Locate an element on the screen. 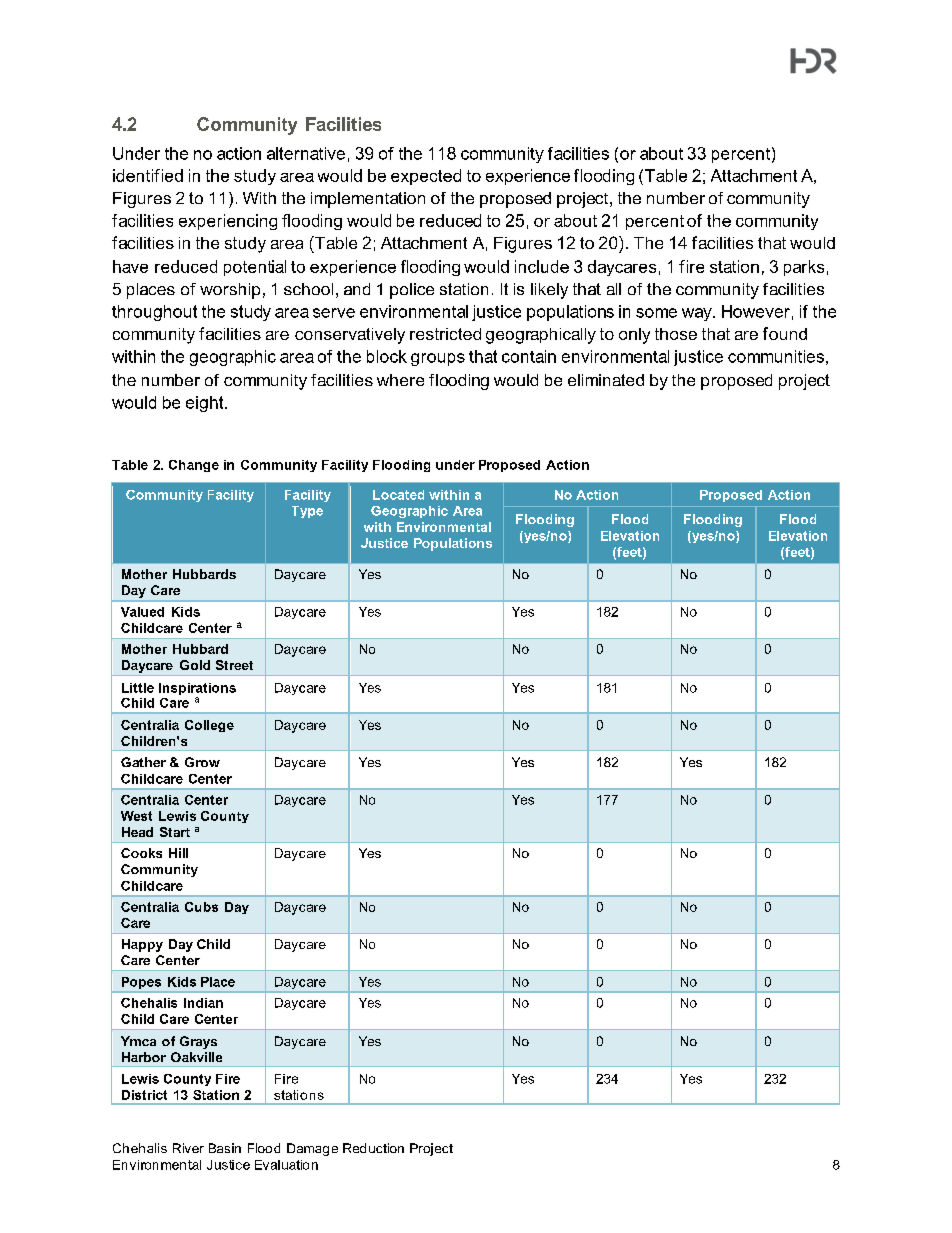 The image size is (952, 1233). experiencing is located at coordinates (228, 222).
